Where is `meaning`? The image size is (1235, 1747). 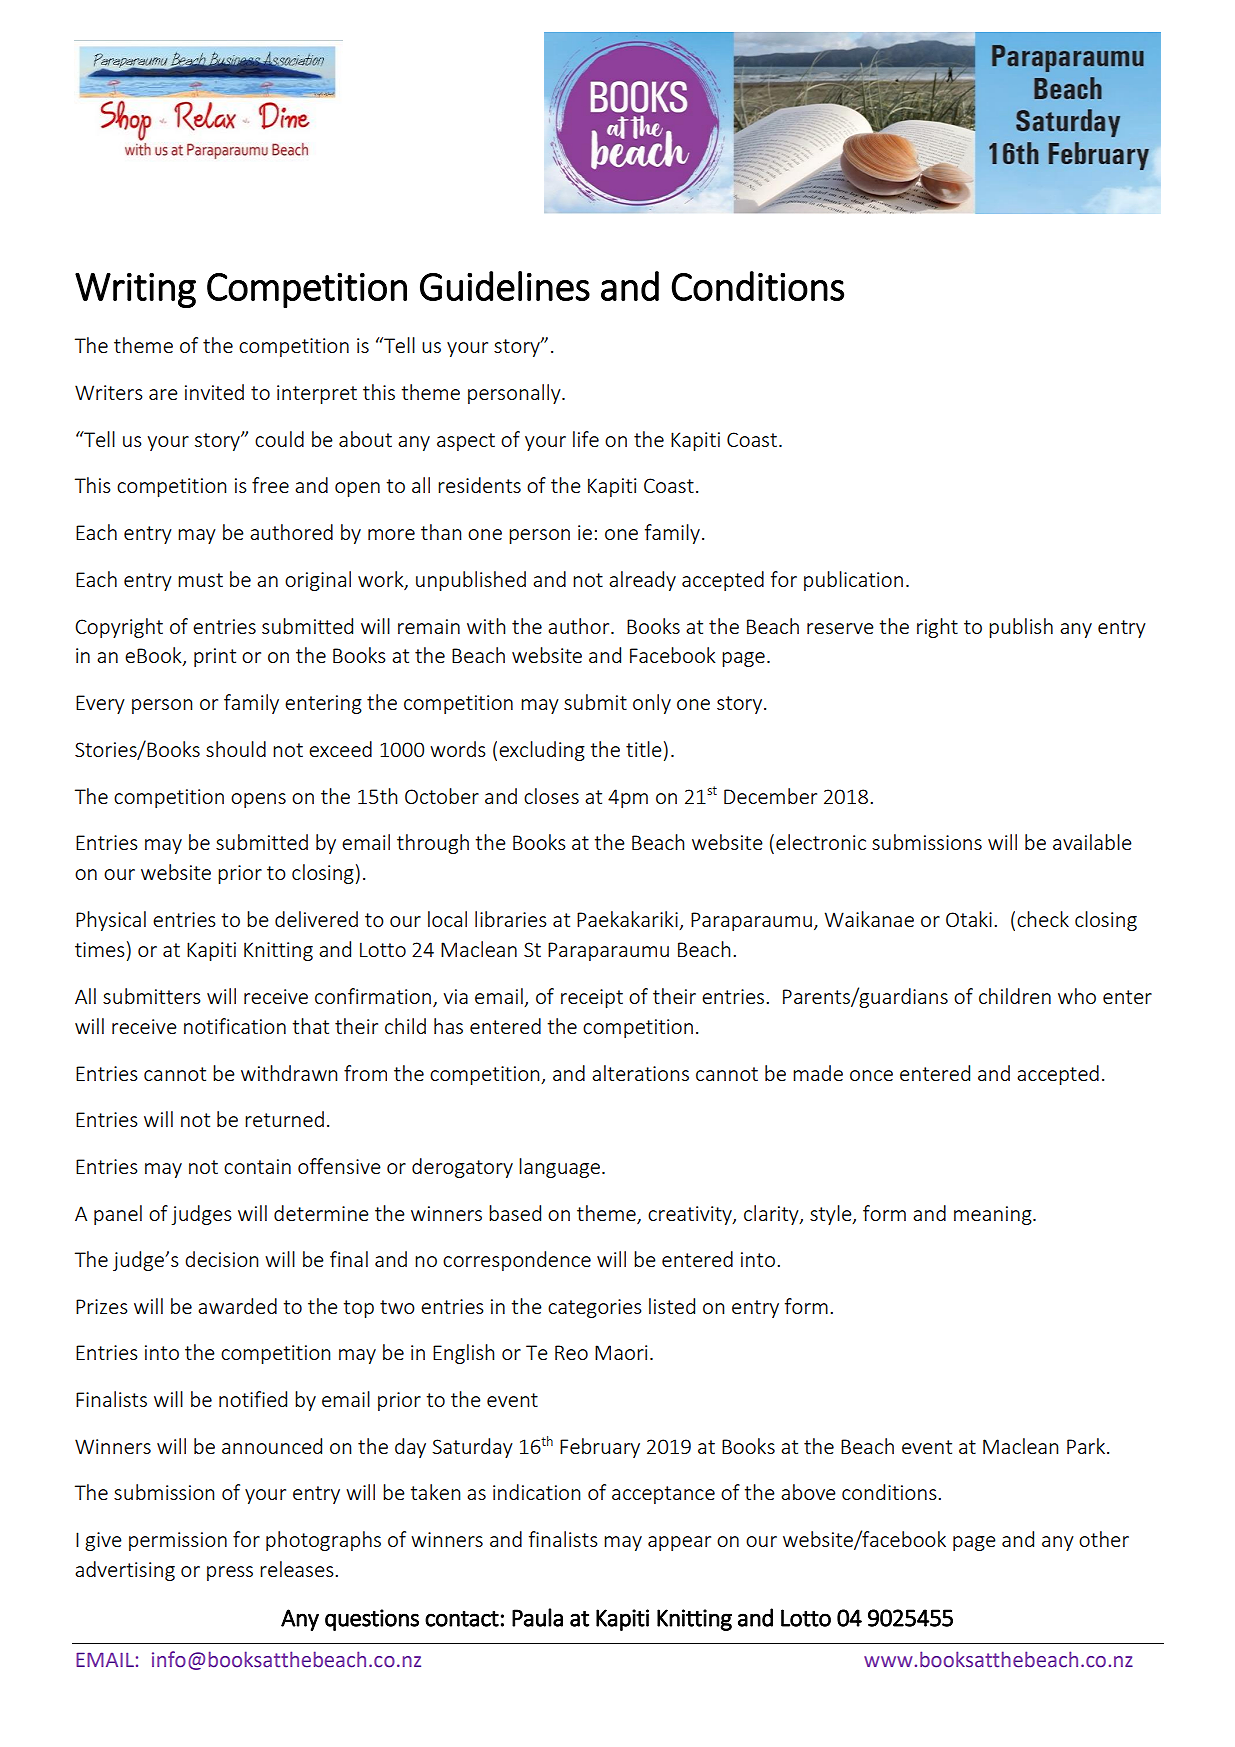 meaning is located at coordinates (994, 1215).
